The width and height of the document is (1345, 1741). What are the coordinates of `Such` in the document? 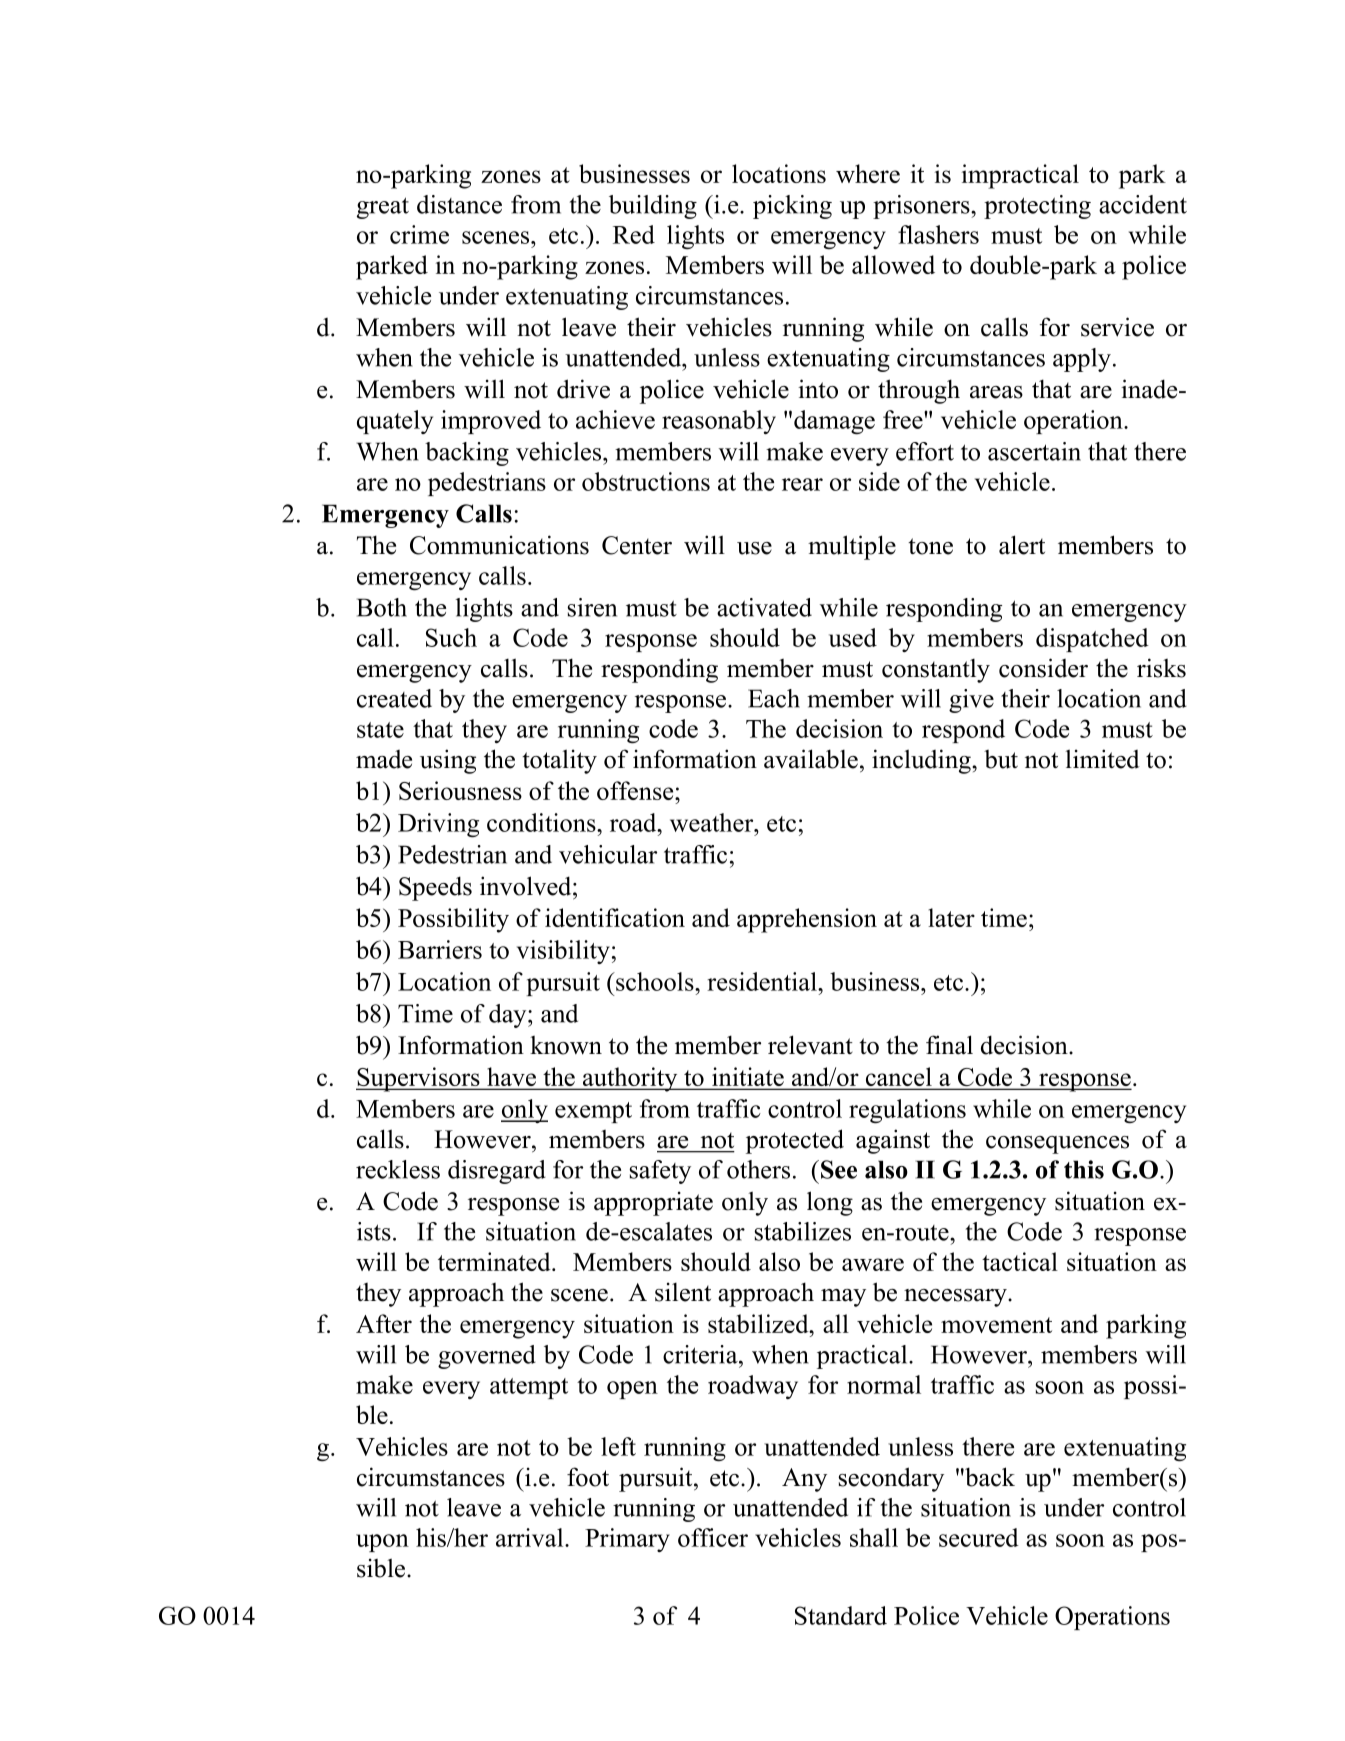 It's located at (451, 637).
